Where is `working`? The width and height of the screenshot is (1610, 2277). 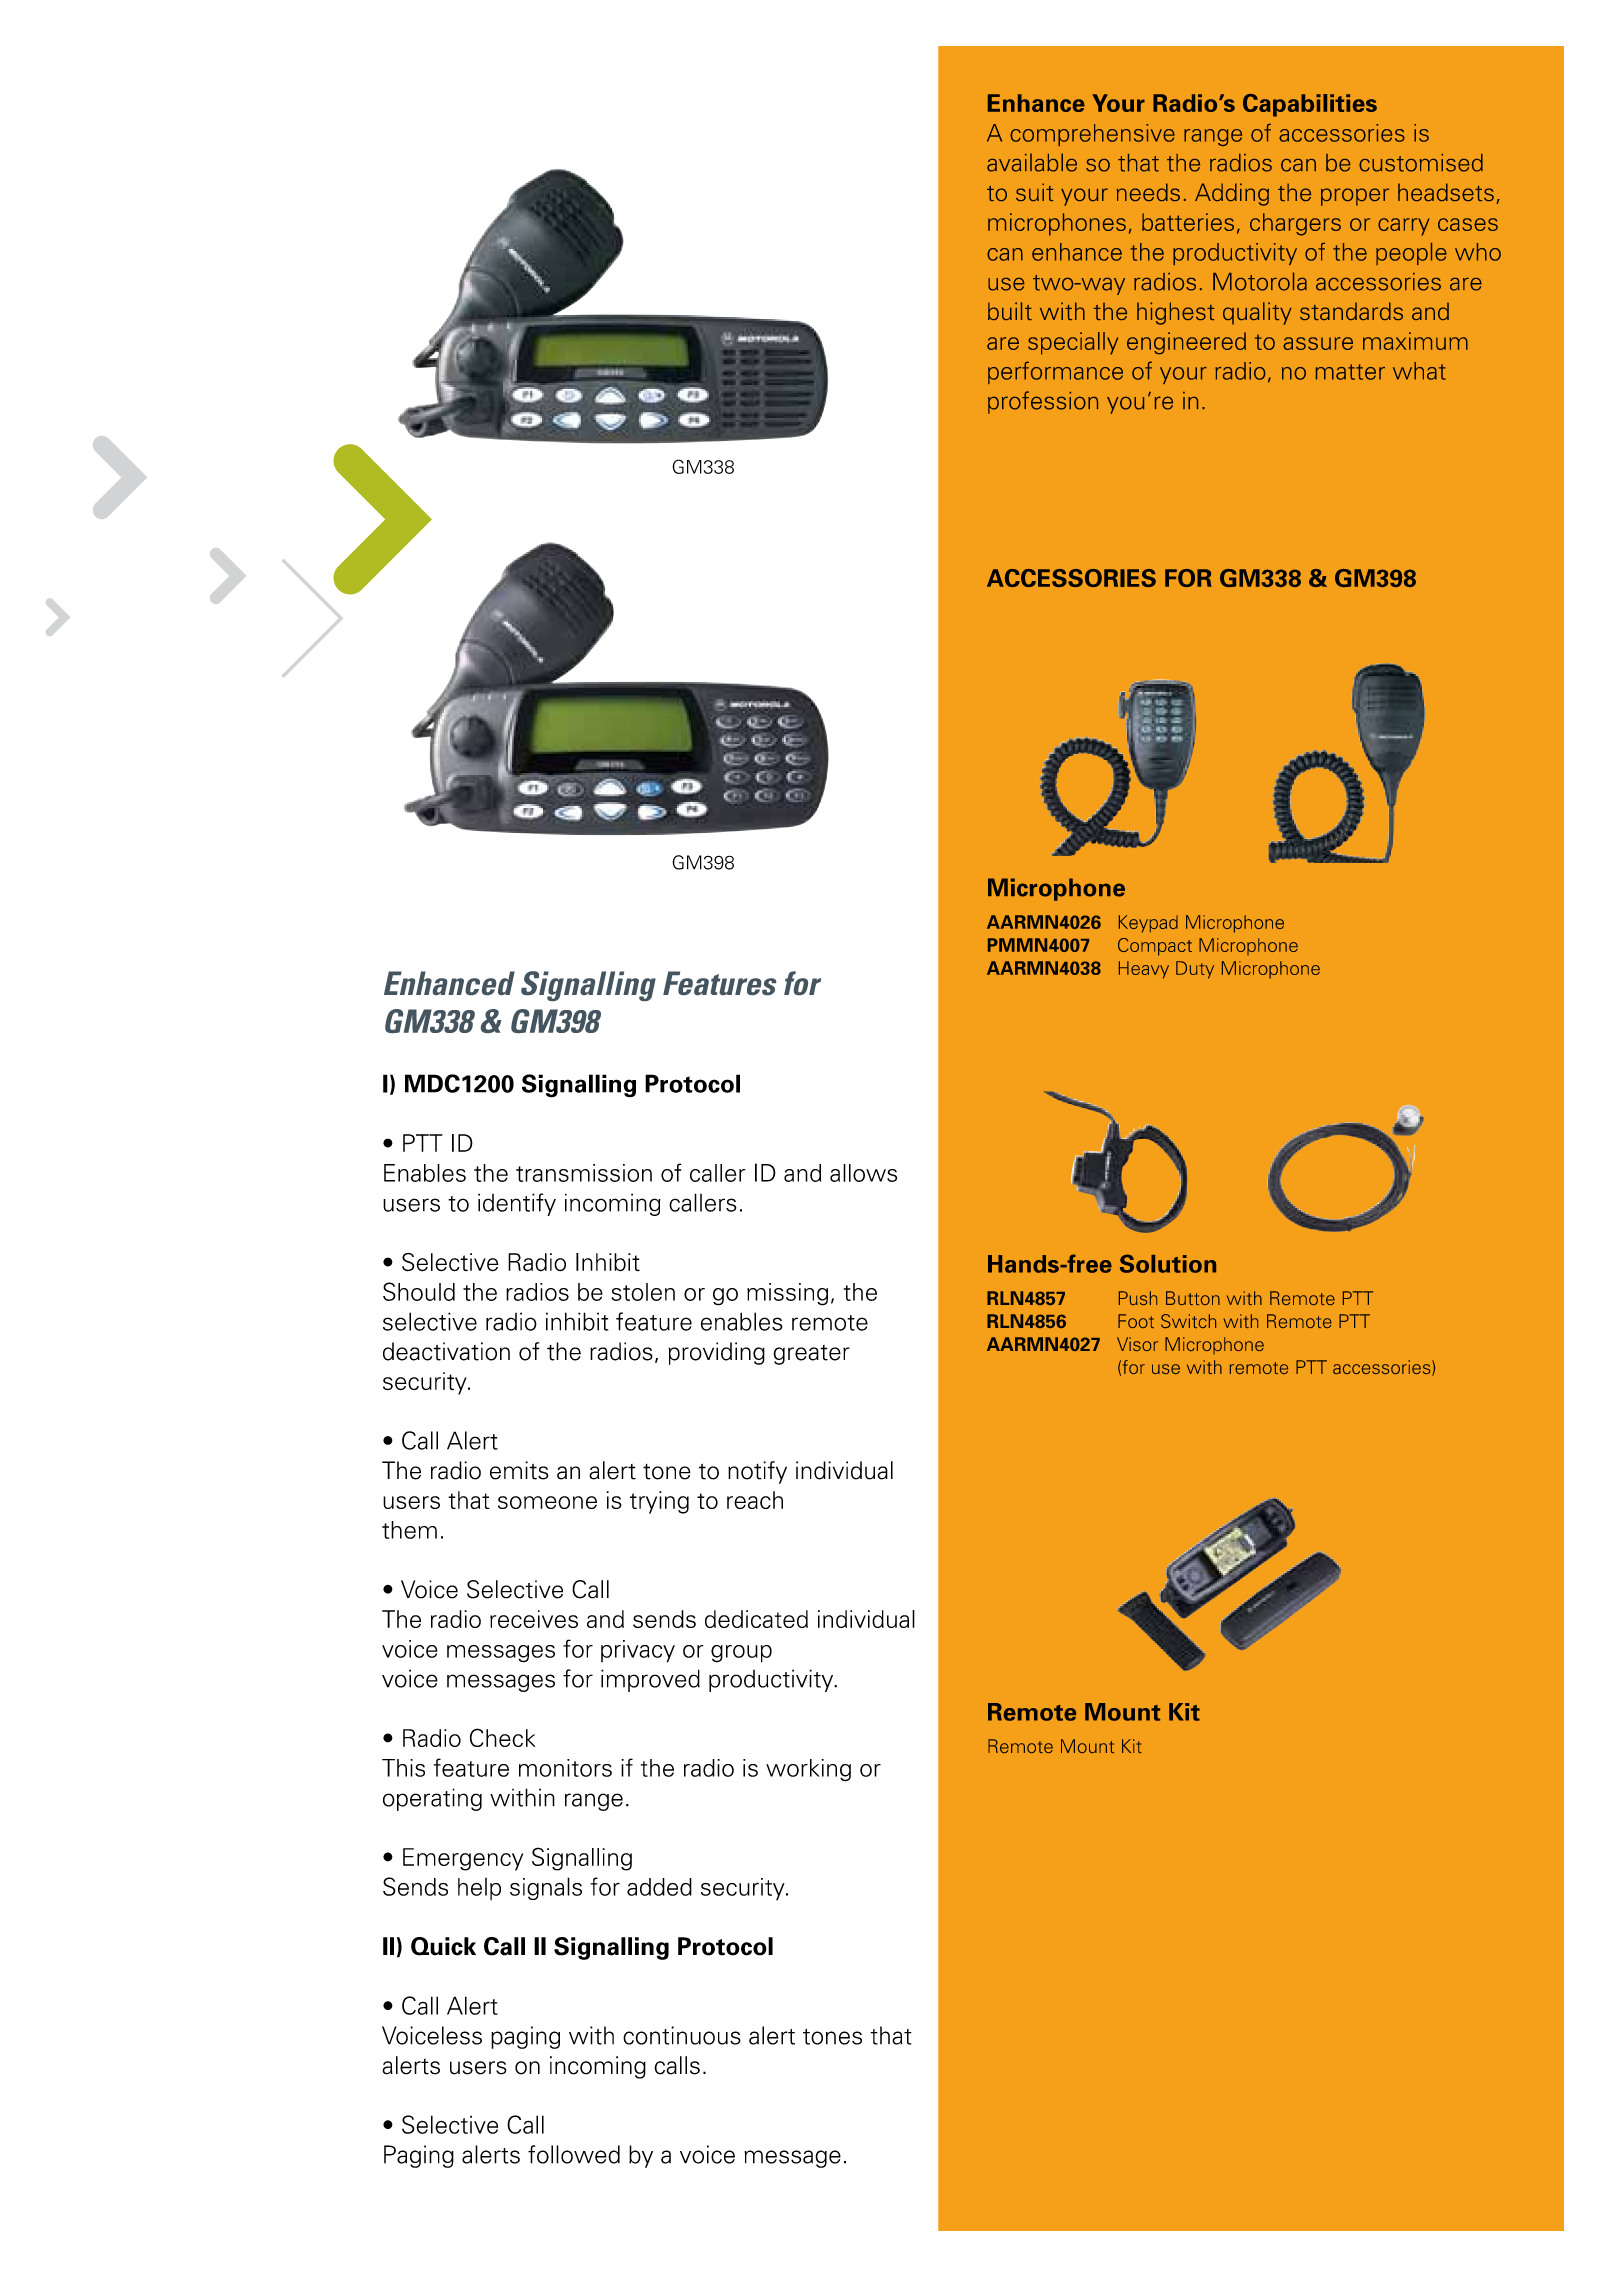 working is located at coordinates (808, 1770).
